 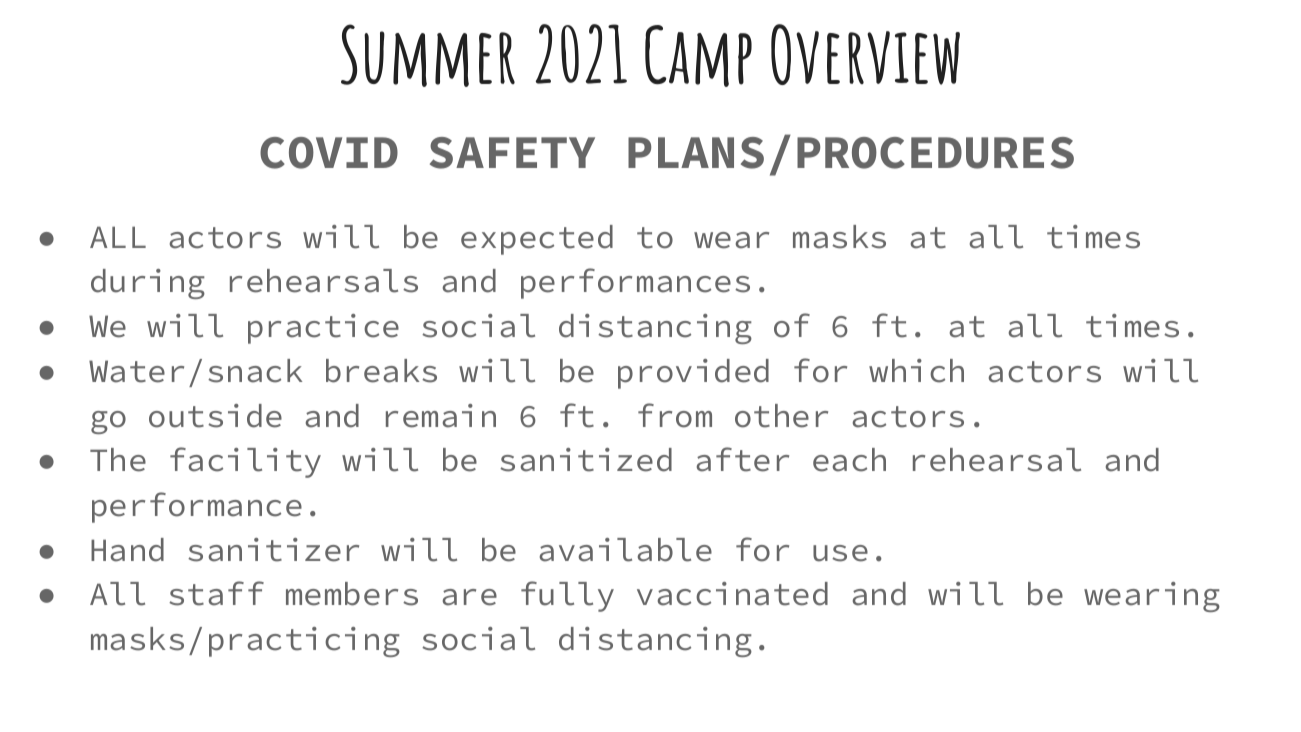 What do you see at coordinates (216, 593) in the image?
I see `staff` at bounding box center [216, 593].
